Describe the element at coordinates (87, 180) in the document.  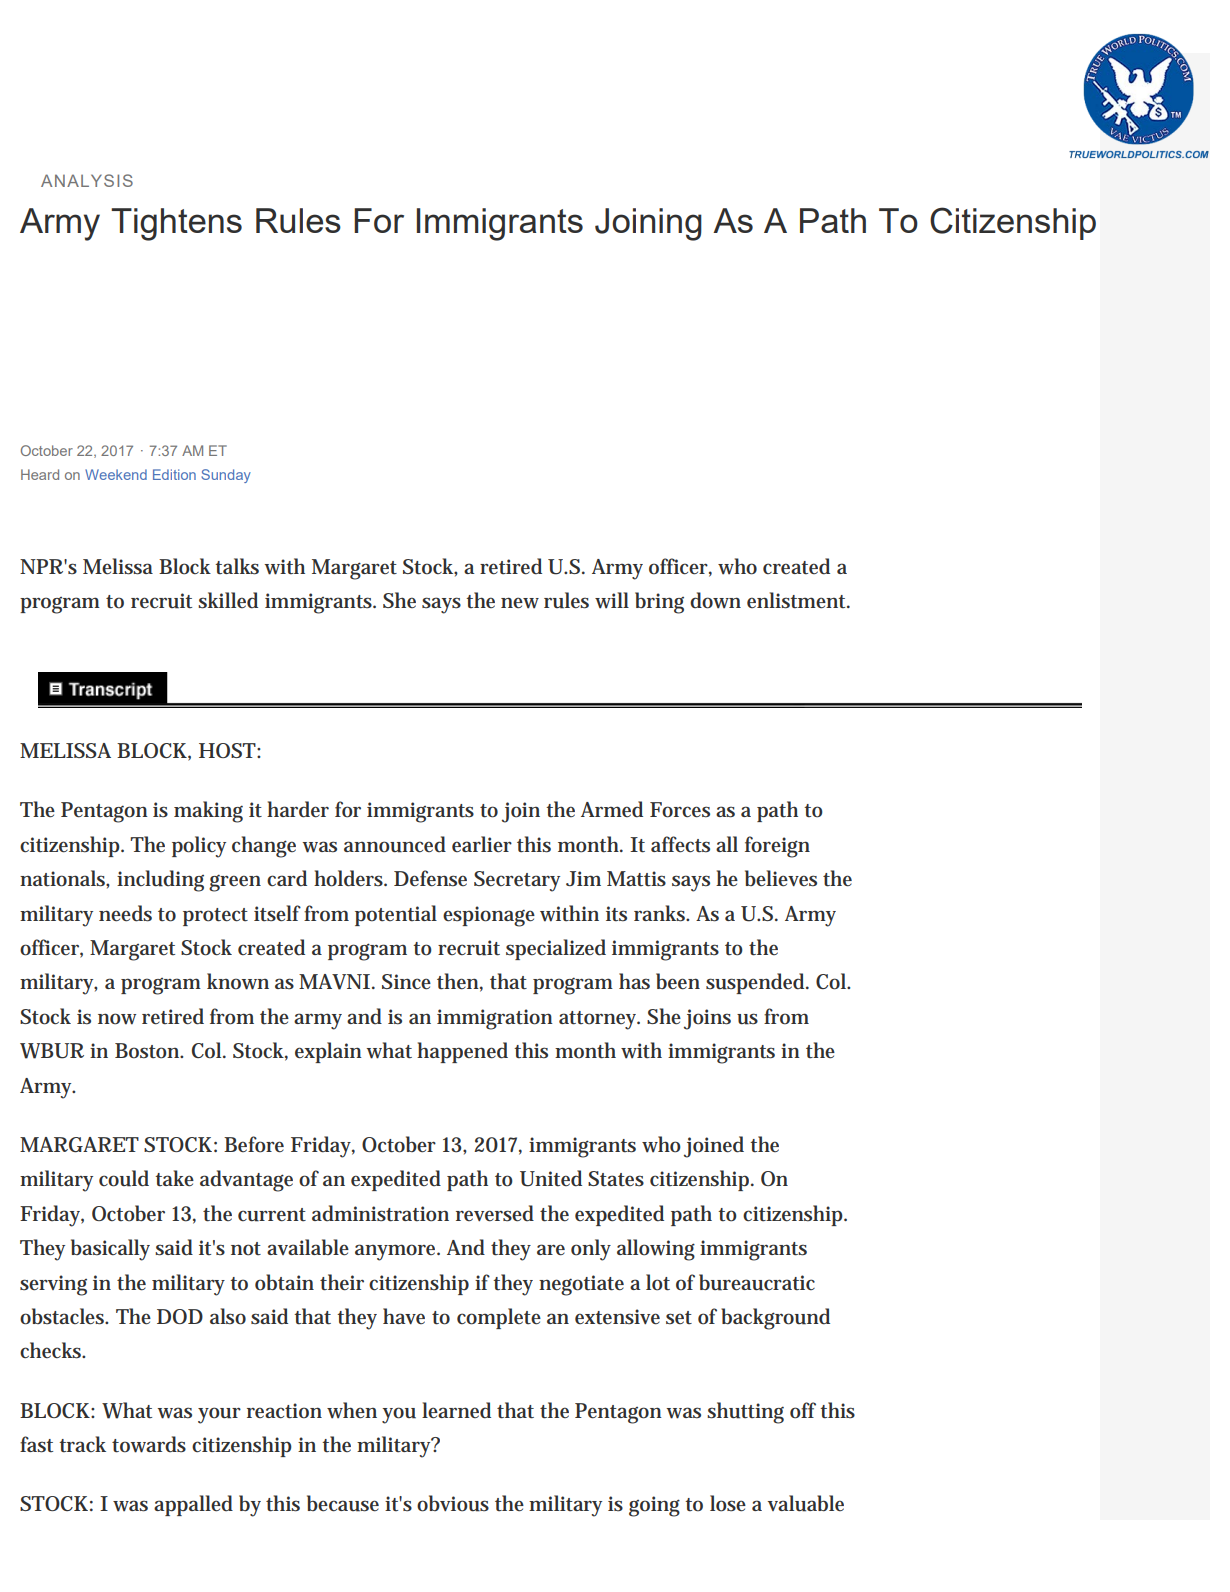
I see `ANALYSIS` at that location.
